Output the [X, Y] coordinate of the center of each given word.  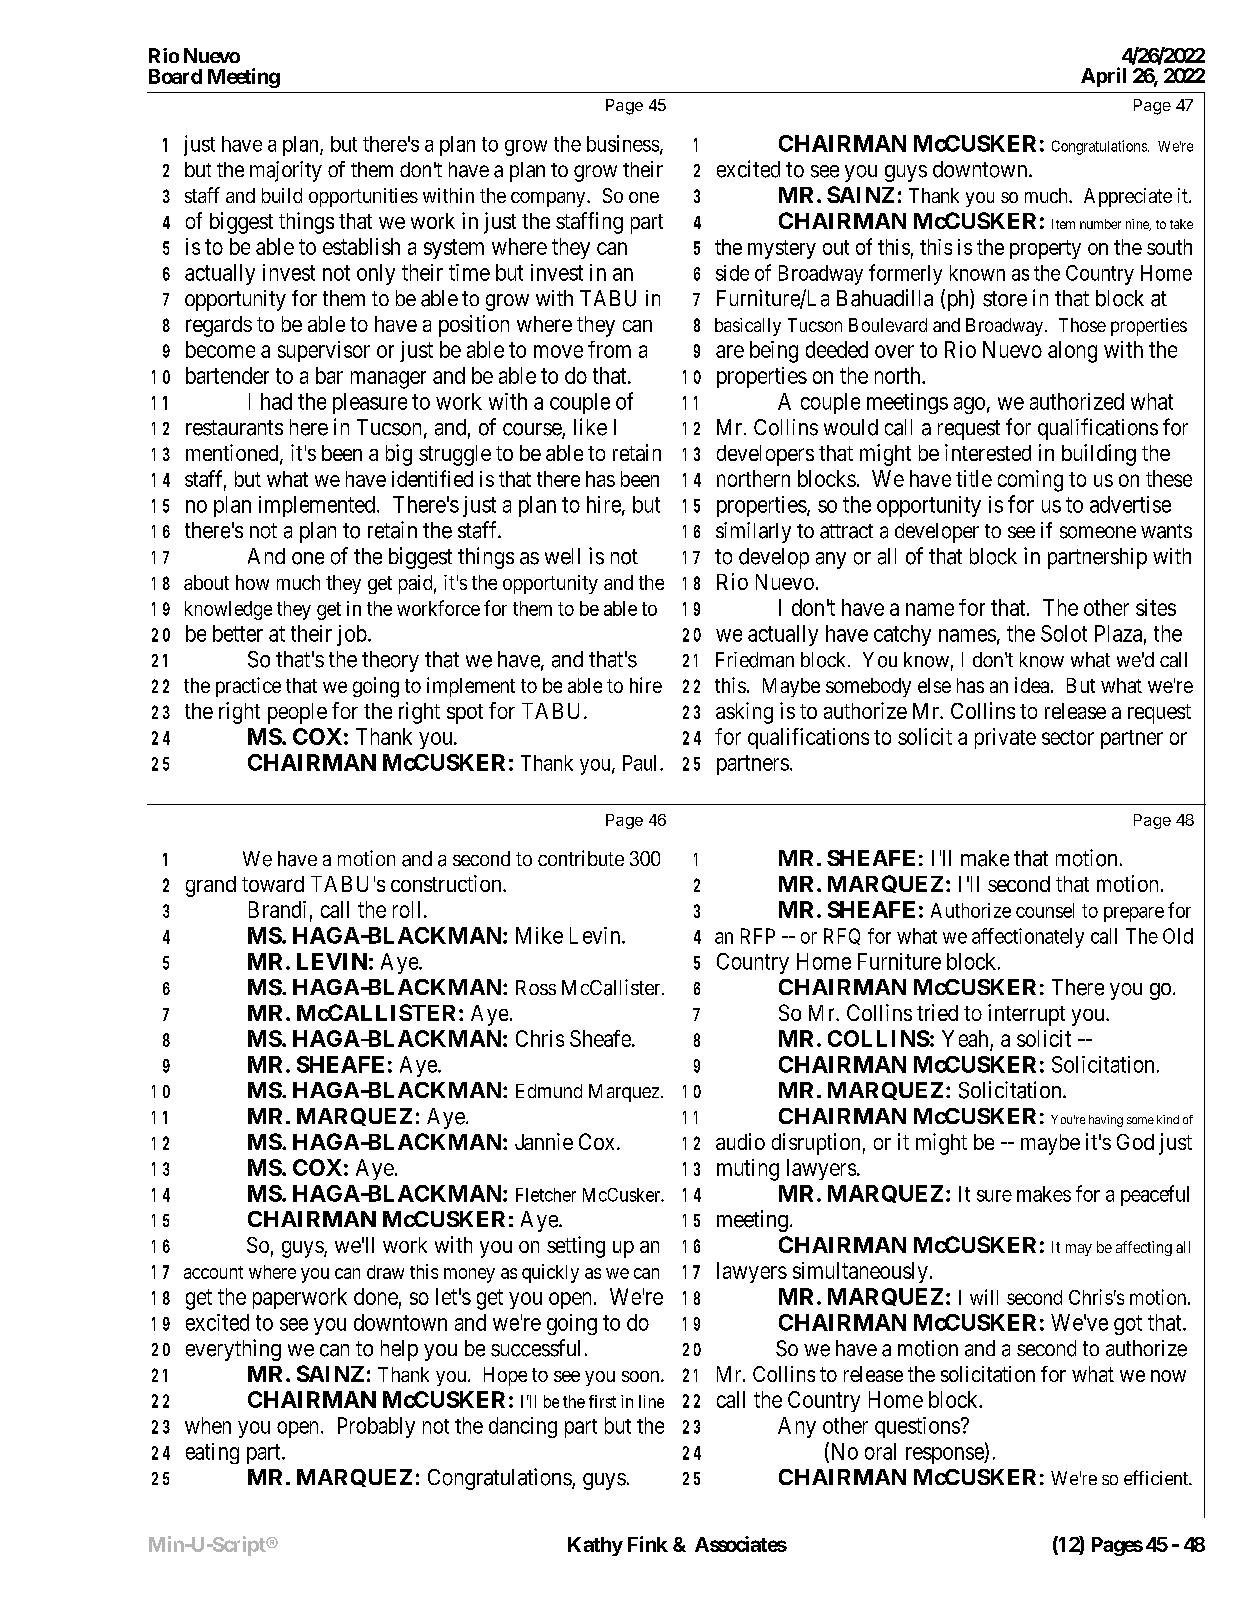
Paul [642, 763]
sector [1068, 737]
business [623, 143]
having [1106, 1121]
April [1103, 77]
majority [286, 171]
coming [1030, 481]
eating [212, 1453]
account [213, 1272]
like [590, 427]
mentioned [233, 454]
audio [740, 1141]
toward [273, 884]
